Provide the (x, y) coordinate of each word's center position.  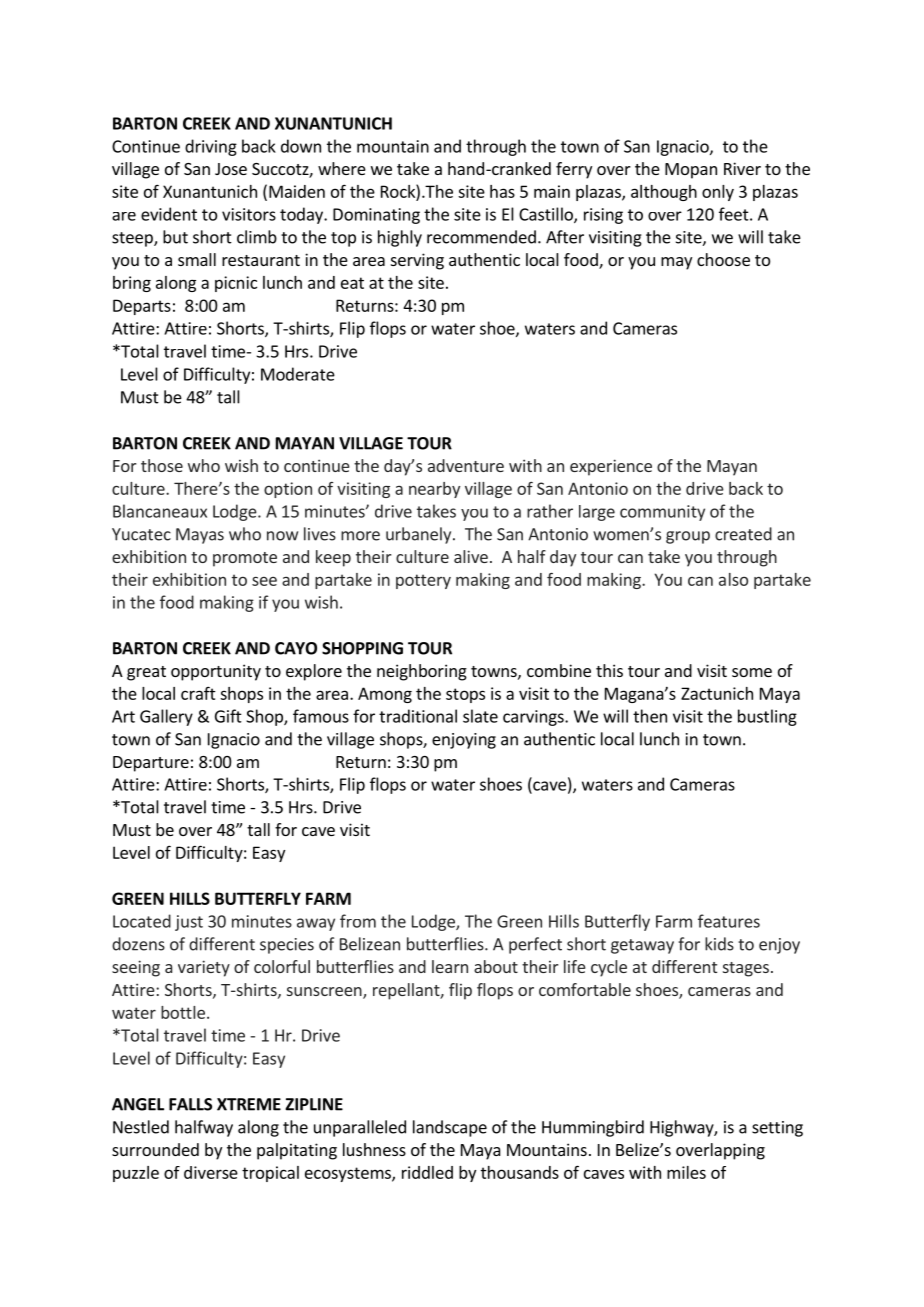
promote (245, 559)
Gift (228, 716)
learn (450, 966)
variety (204, 968)
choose (723, 259)
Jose (231, 169)
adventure (466, 465)
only (718, 193)
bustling (767, 717)
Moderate (298, 374)
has (502, 191)
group (688, 537)
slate (480, 716)
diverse (211, 1172)
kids (719, 944)
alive (471, 556)
